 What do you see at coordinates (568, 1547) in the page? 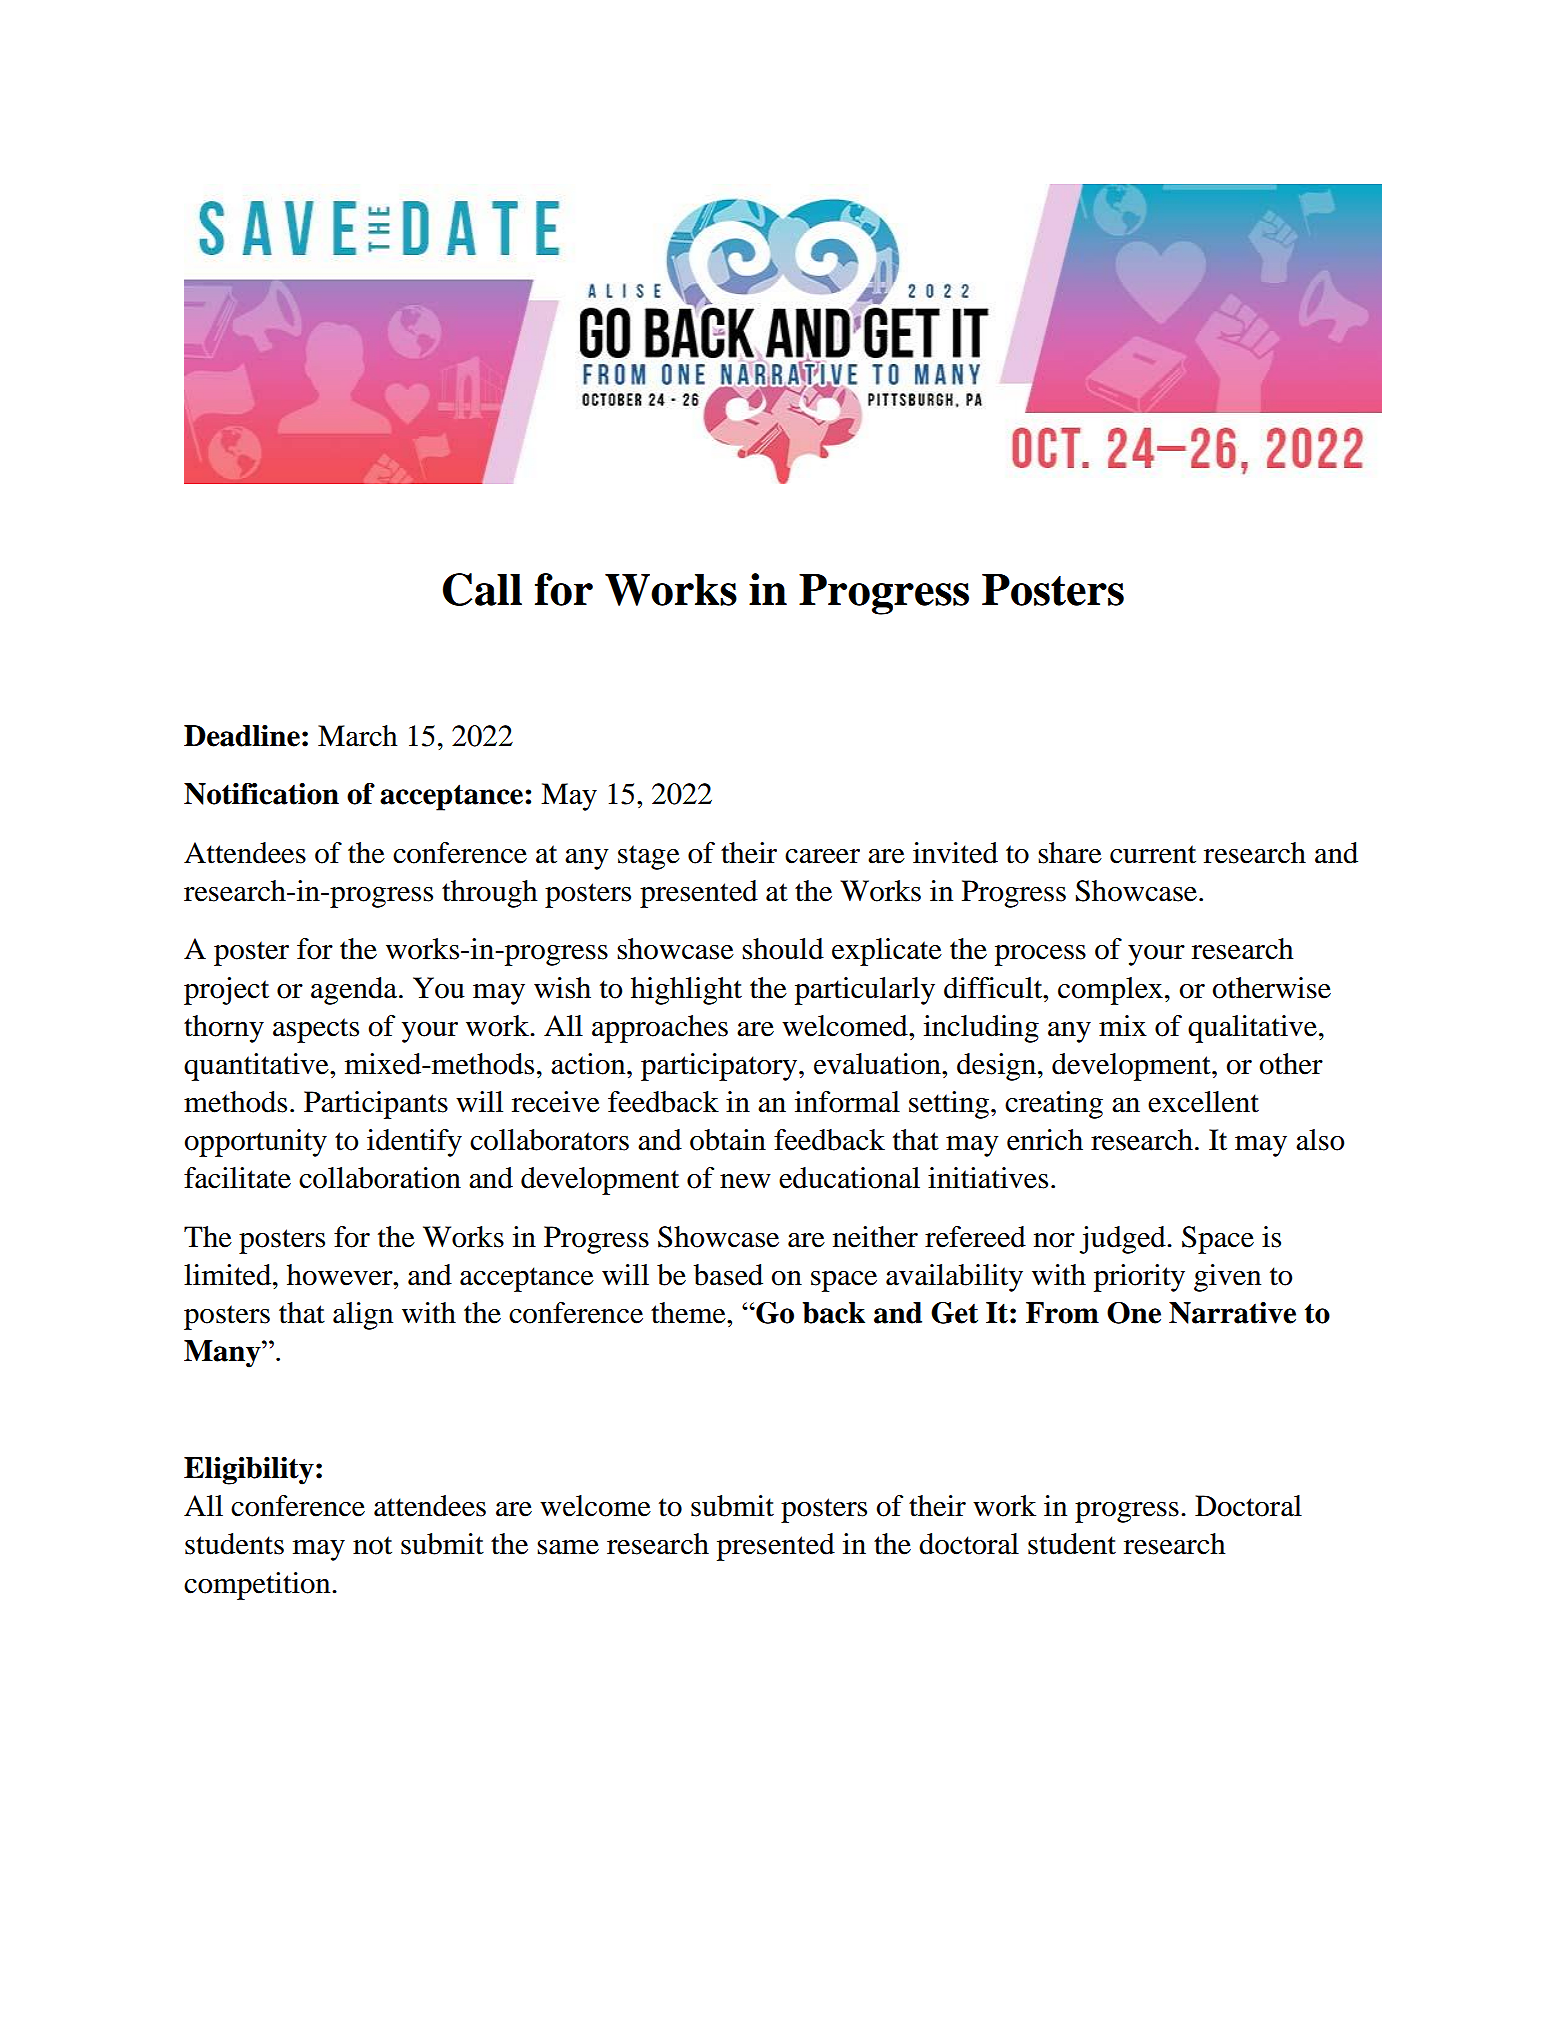
I see `same` at bounding box center [568, 1547].
